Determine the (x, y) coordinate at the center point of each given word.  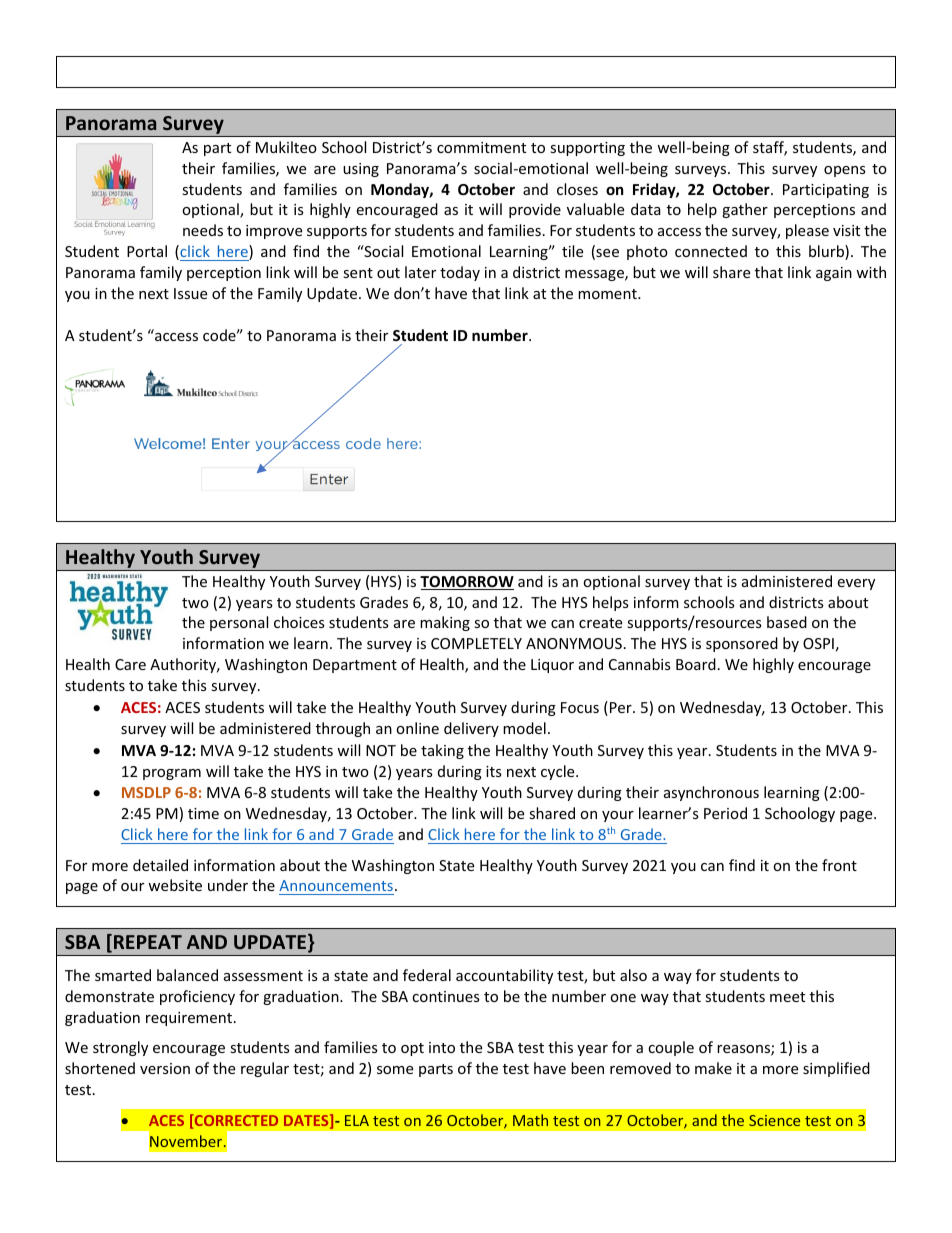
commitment (481, 147)
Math (530, 1120)
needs (203, 230)
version (165, 1068)
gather (745, 210)
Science (774, 1120)
